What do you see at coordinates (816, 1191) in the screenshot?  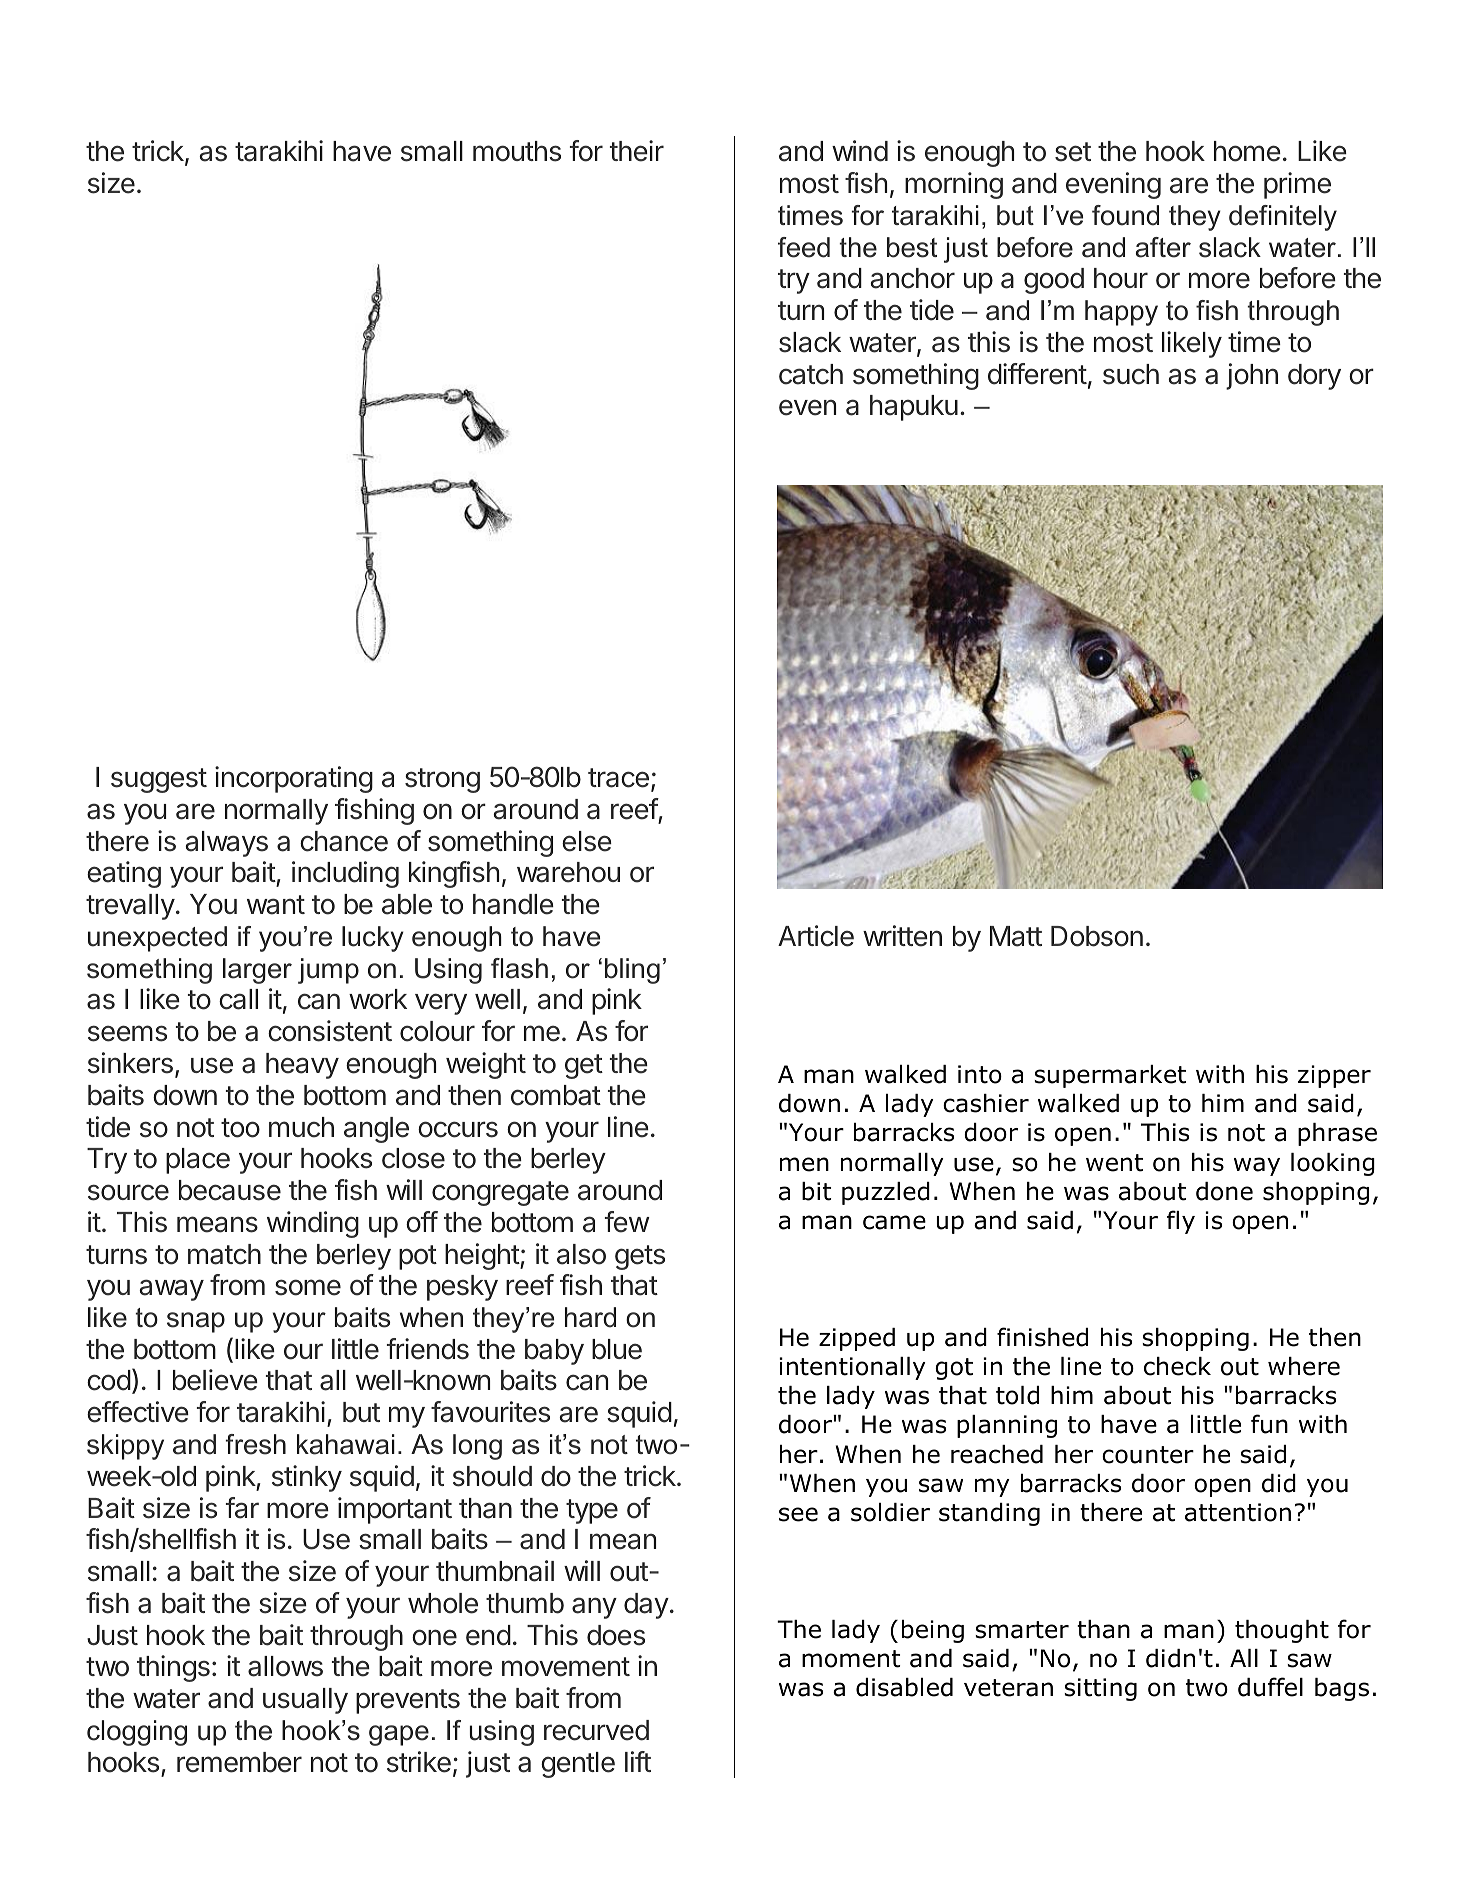 I see `bit` at bounding box center [816, 1191].
